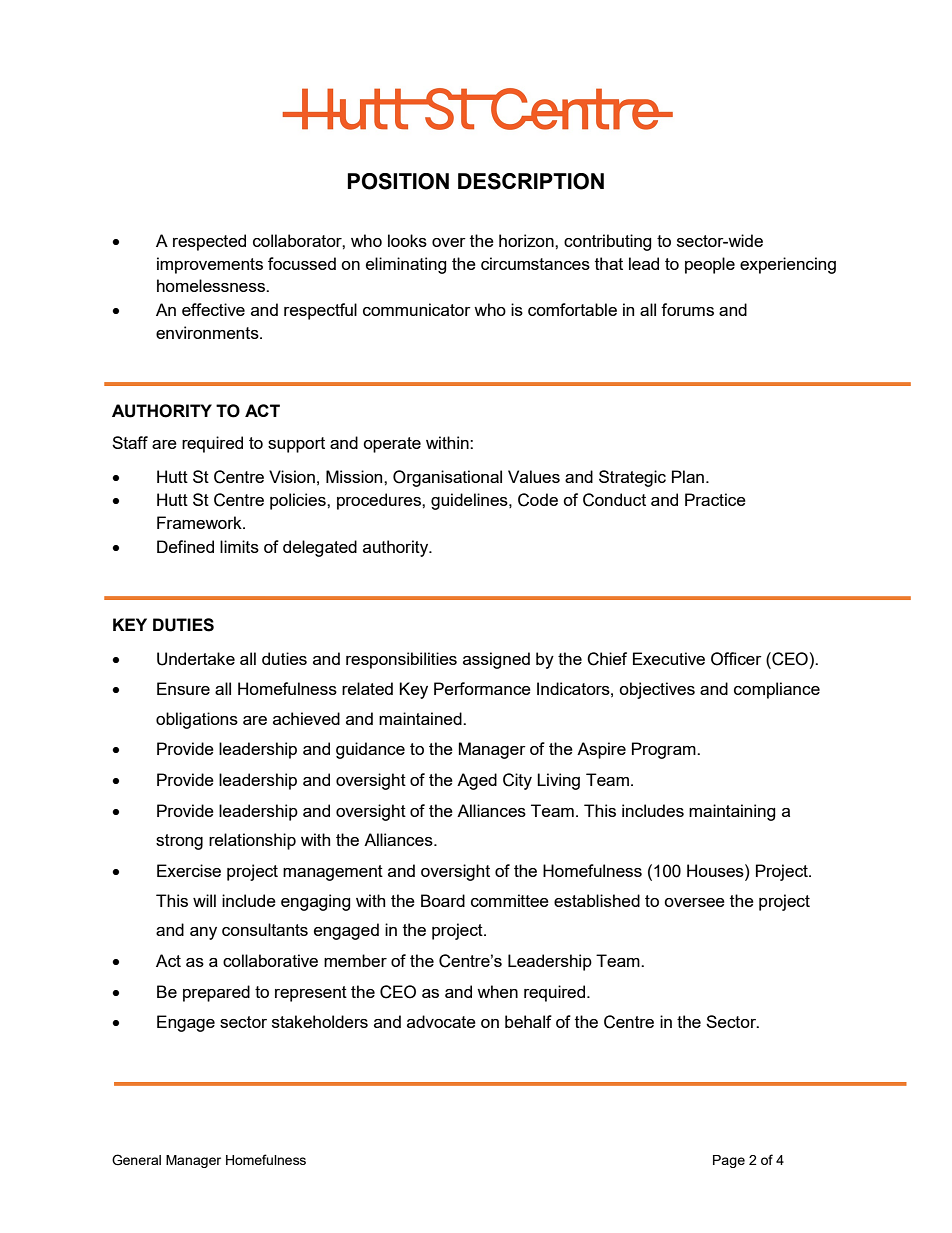  I want to click on strong, so click(179, 842).
